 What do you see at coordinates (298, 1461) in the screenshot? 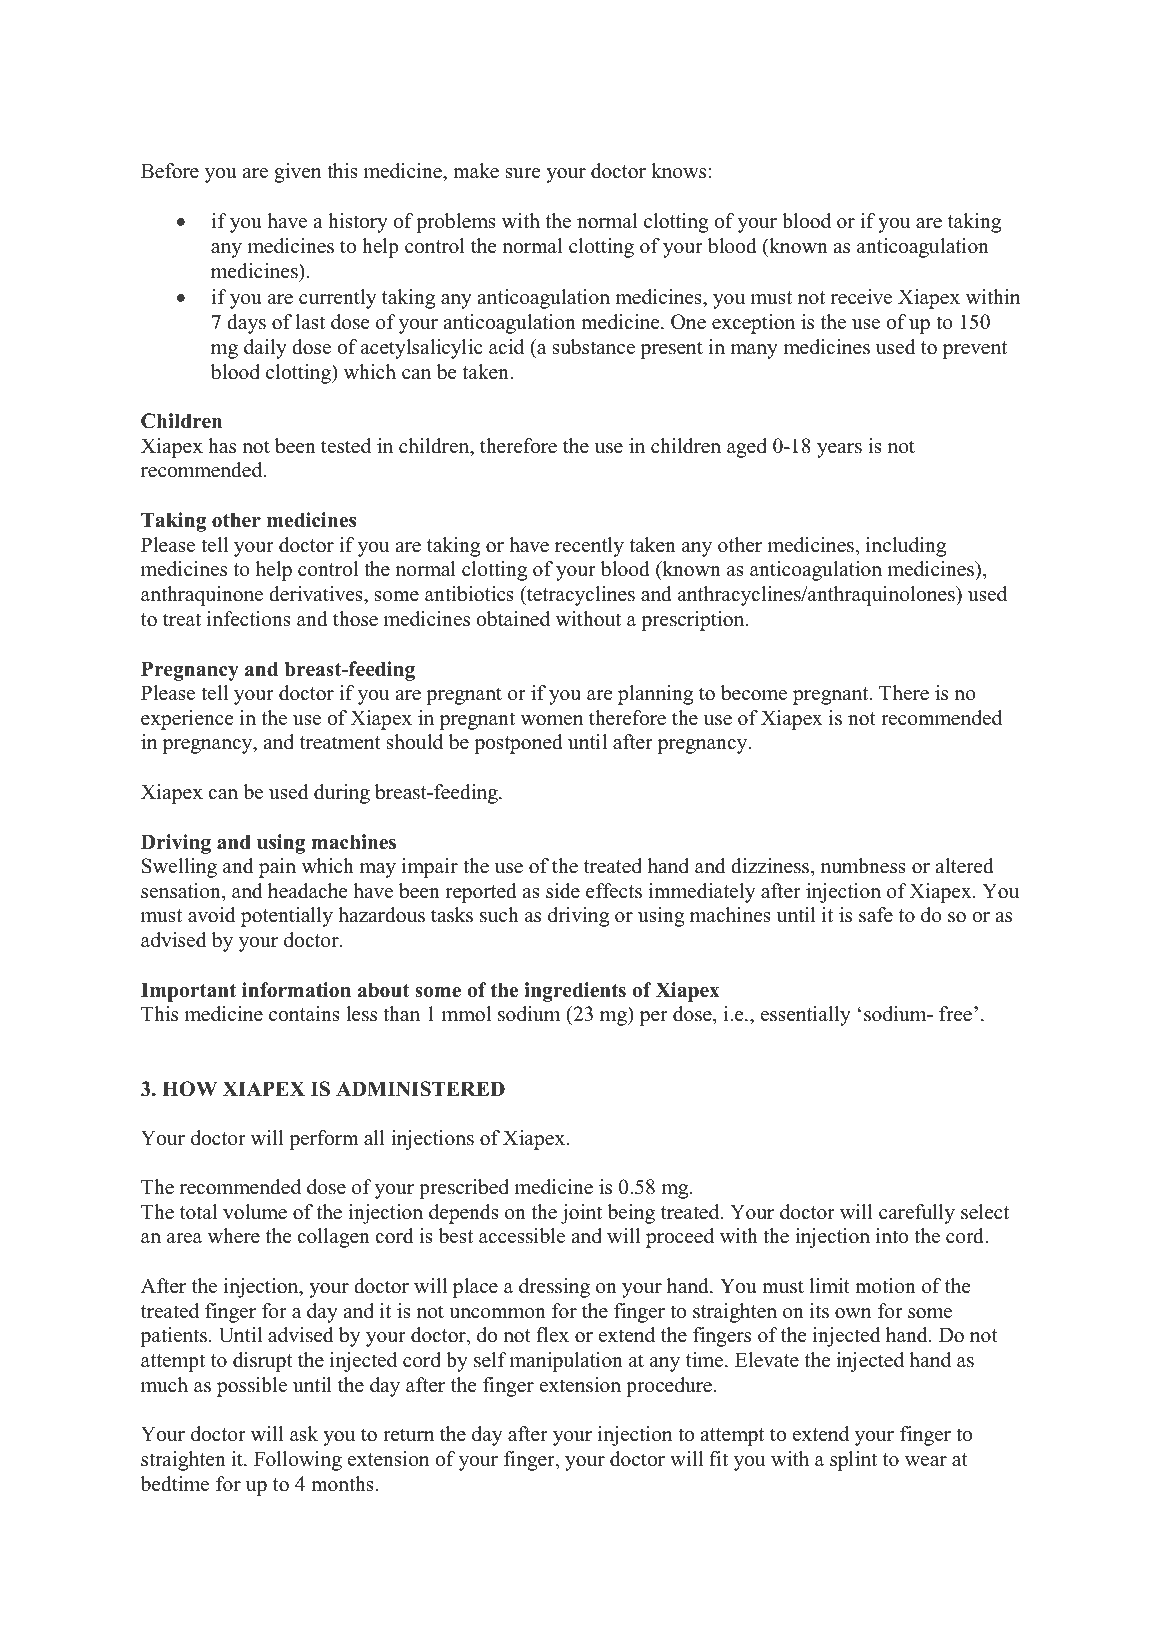
I see `Following` at bounding box center [298, 1461].
